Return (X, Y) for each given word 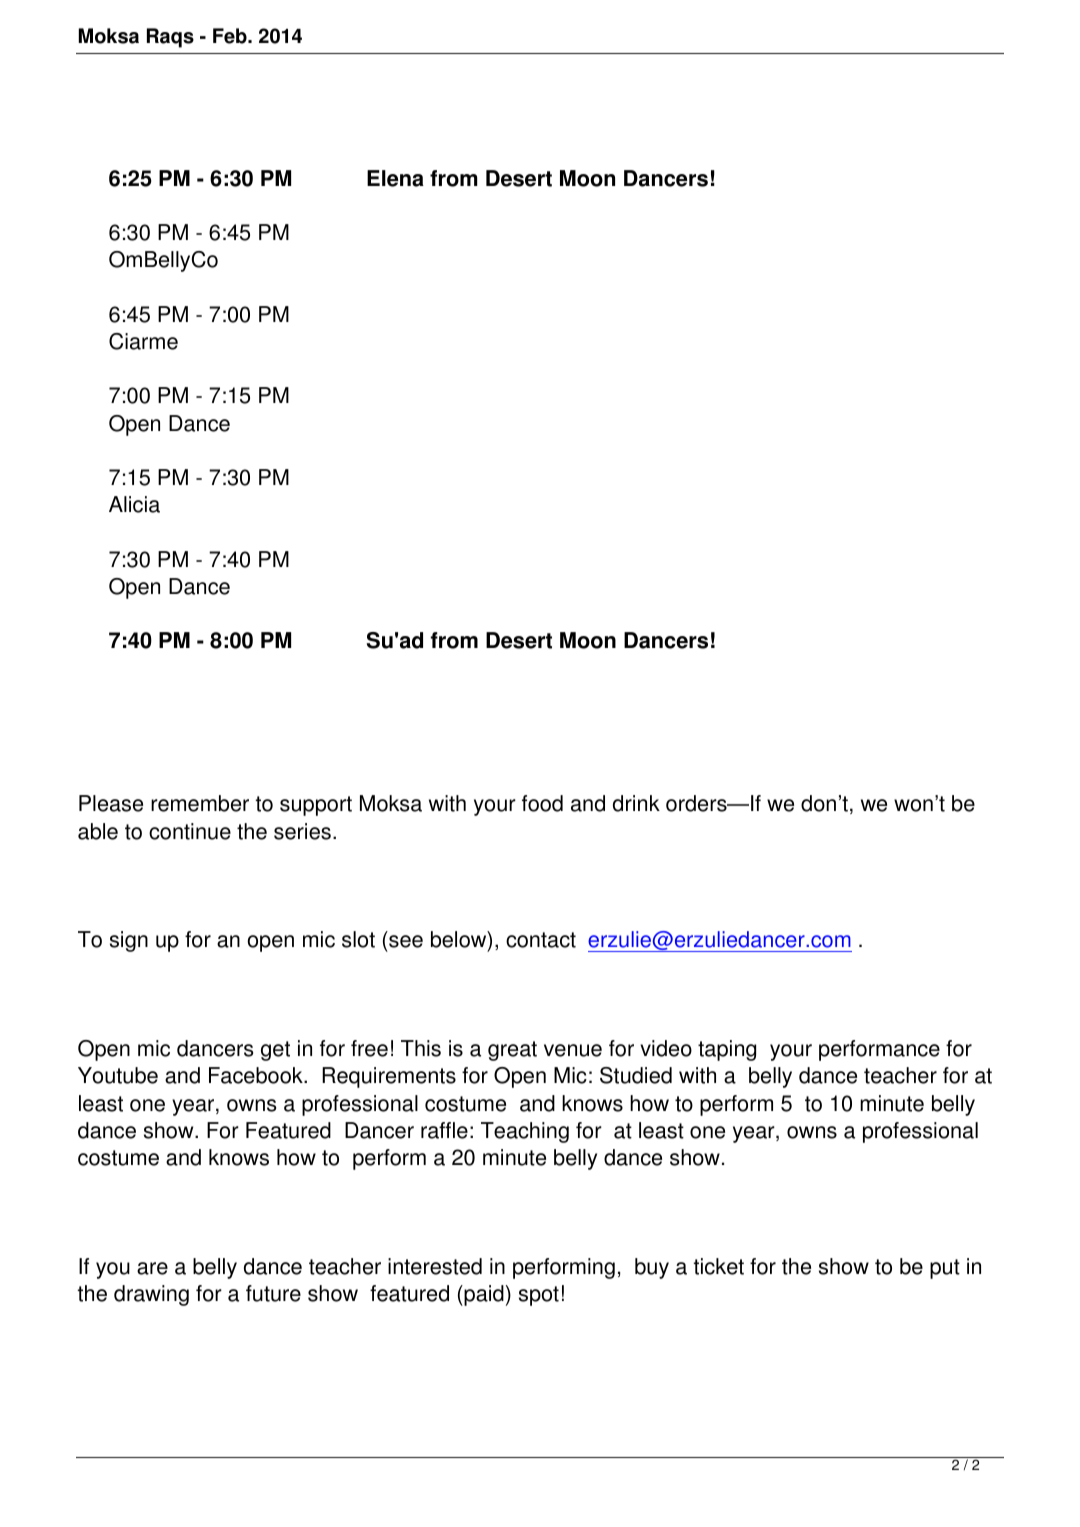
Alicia (134, 504)
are (152, 1268)
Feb (231, 36)
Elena (395, 178)
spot (539, 1296)
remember (200, 803)
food (542, 803)
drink (636, 803)
